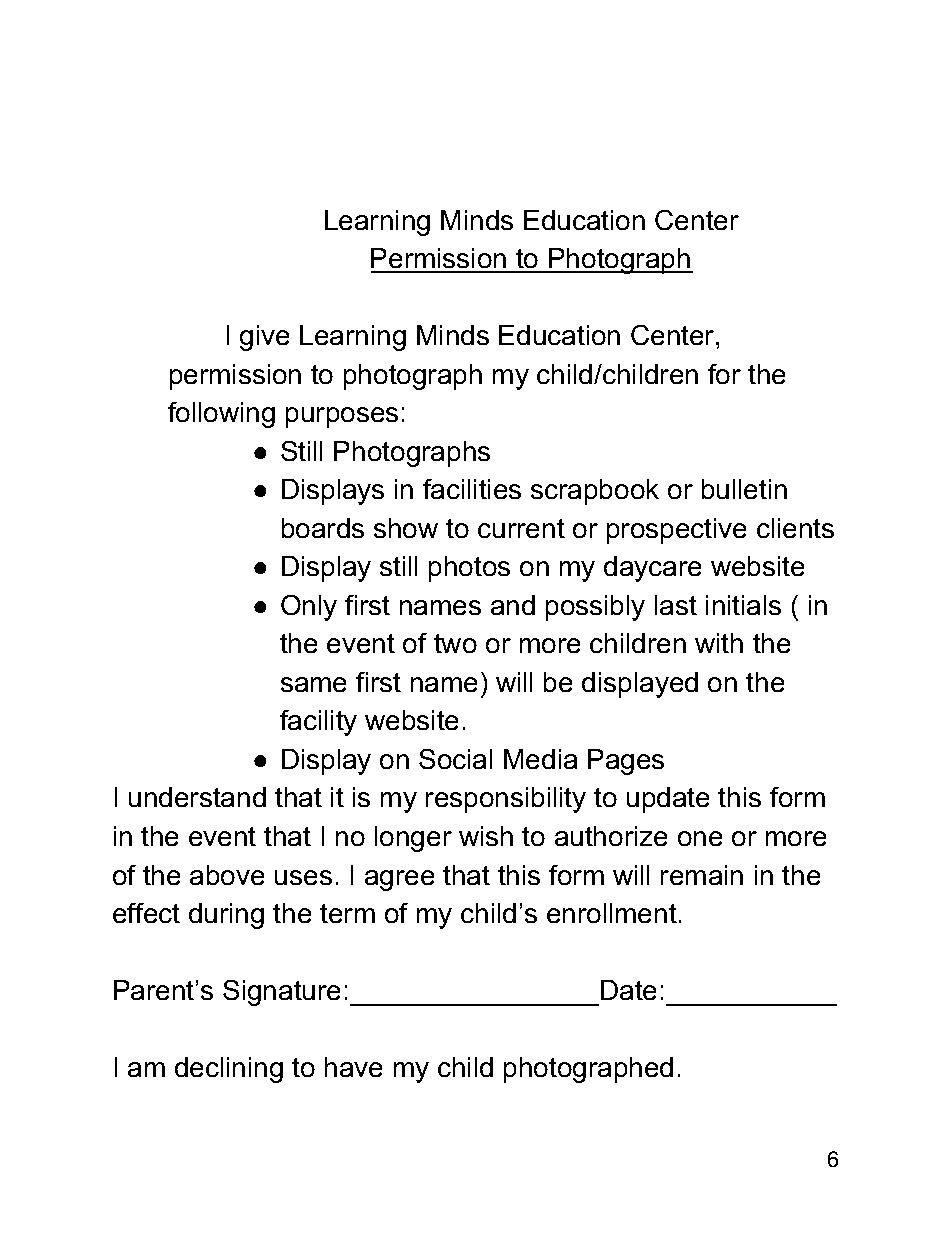  Describe the element at coordinates (676, 531) in the page. I see `prospective` at that location.
